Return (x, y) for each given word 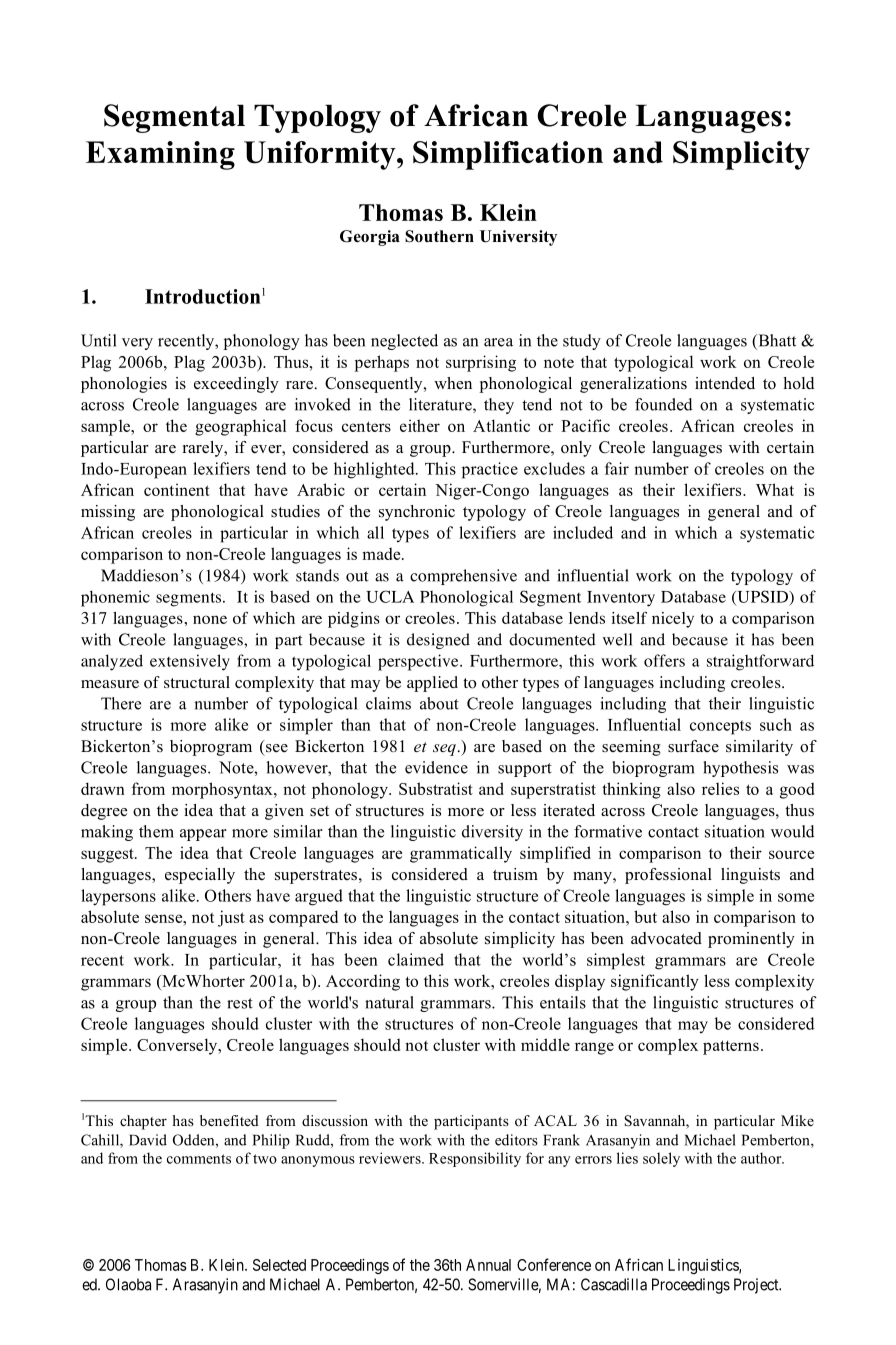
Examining (160, 155)
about (439, 703)
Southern (439, 236)
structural (197, 682)
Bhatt (776, 340)
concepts (720, 727)
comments (199, 1159)
